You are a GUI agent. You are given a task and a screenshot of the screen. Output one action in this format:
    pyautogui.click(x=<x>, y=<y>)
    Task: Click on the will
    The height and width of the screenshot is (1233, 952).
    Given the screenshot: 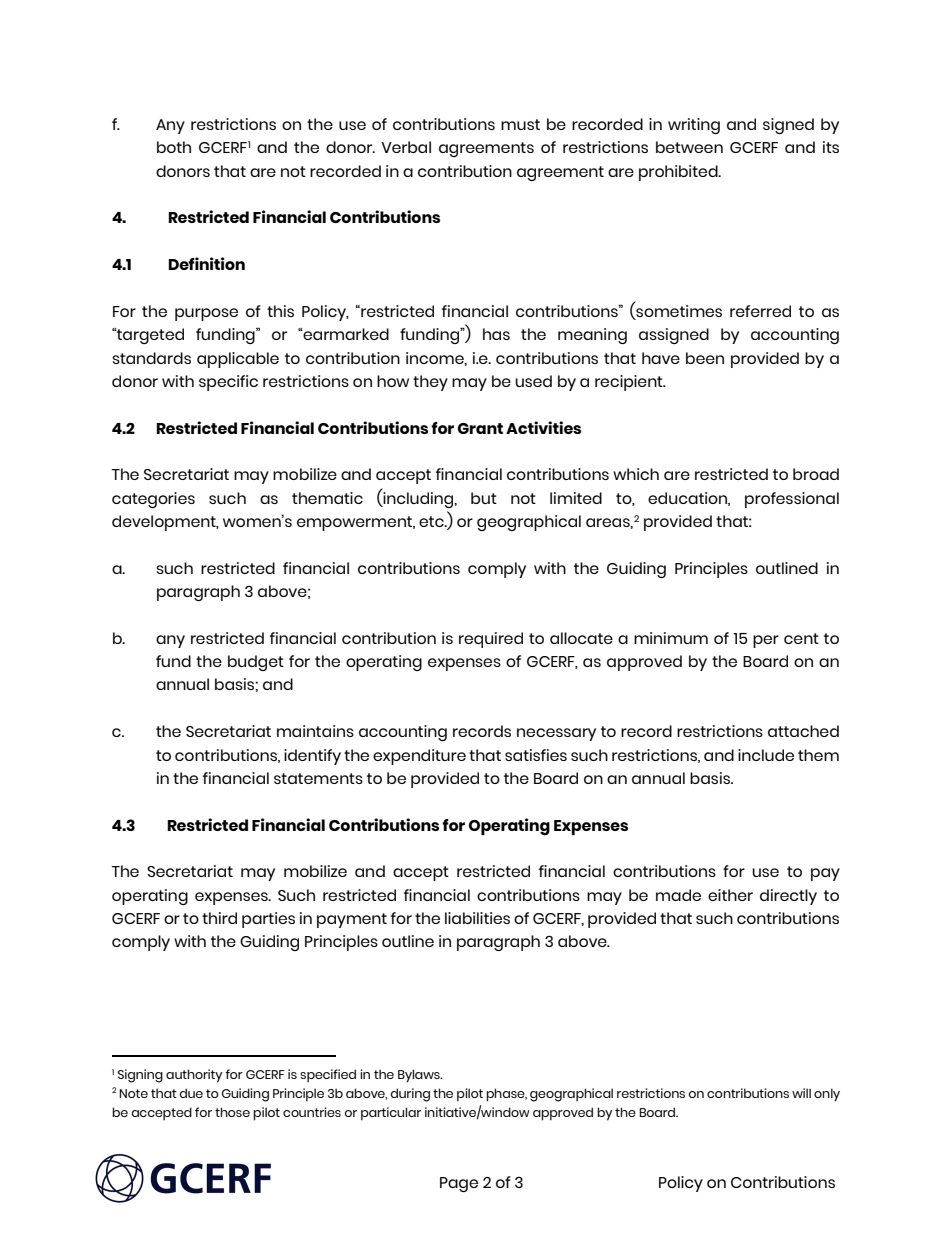 What is the action you would take?
    pyautogui.click(x=801, y=1093)
